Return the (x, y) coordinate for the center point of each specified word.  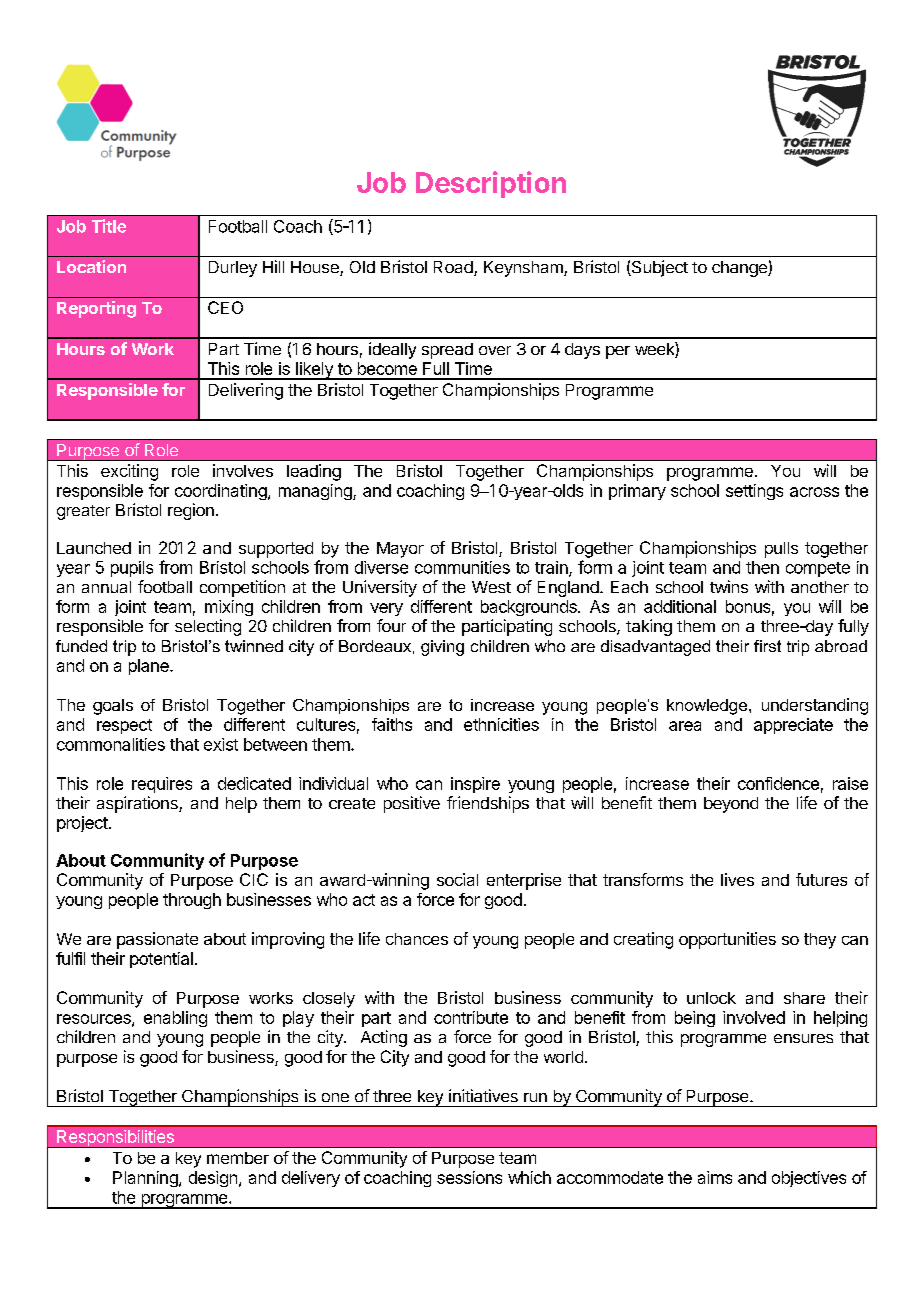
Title (109, 226)
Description (491, 184)
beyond (731, 805)
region (191, 511)
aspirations (138, 804)
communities (462, 567)
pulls (781, 550)
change (740, 269)
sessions (469, 1177)
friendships (488, 804)
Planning (146, 1179)
